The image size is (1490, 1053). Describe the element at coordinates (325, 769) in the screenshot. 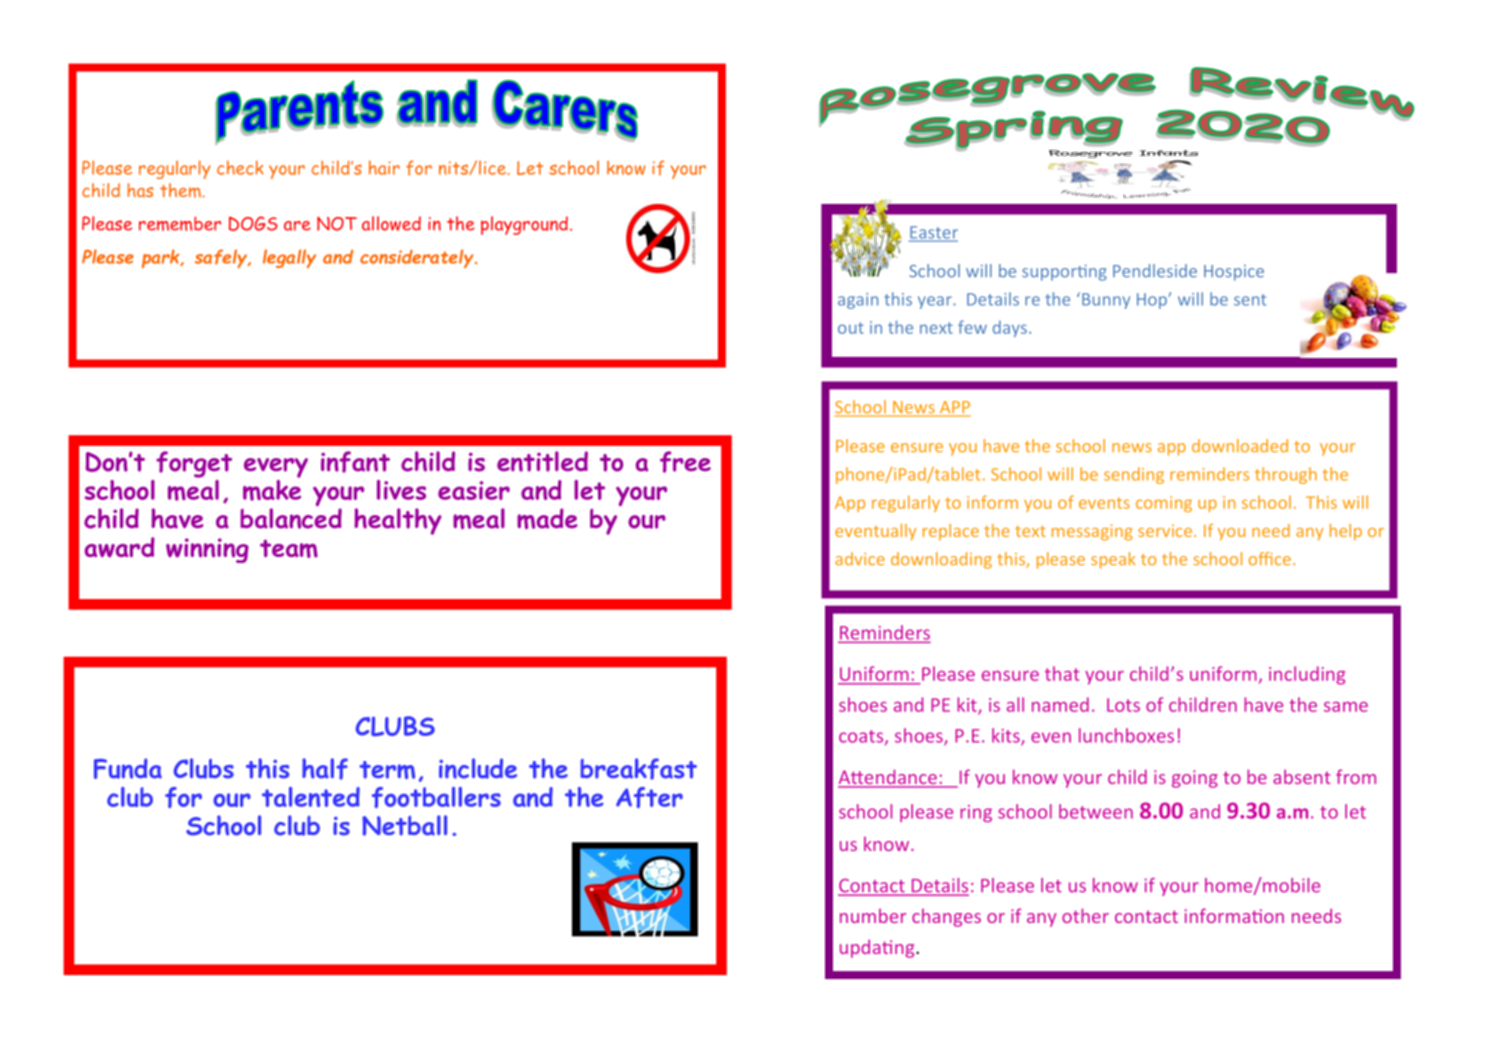

I see `half` at that location.
